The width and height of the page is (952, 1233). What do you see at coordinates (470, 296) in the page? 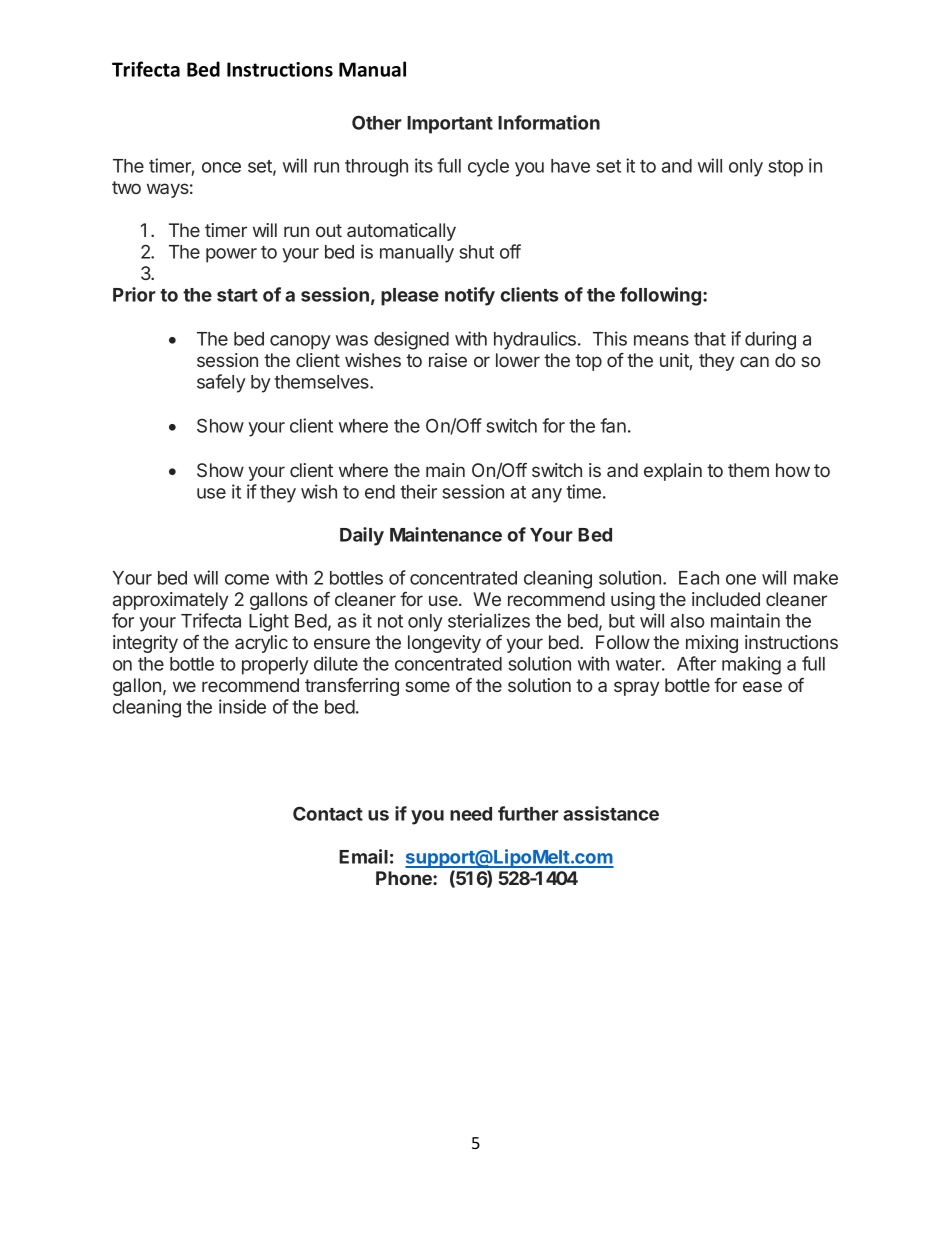
I see `notify` at bounding box center [470, 296].
